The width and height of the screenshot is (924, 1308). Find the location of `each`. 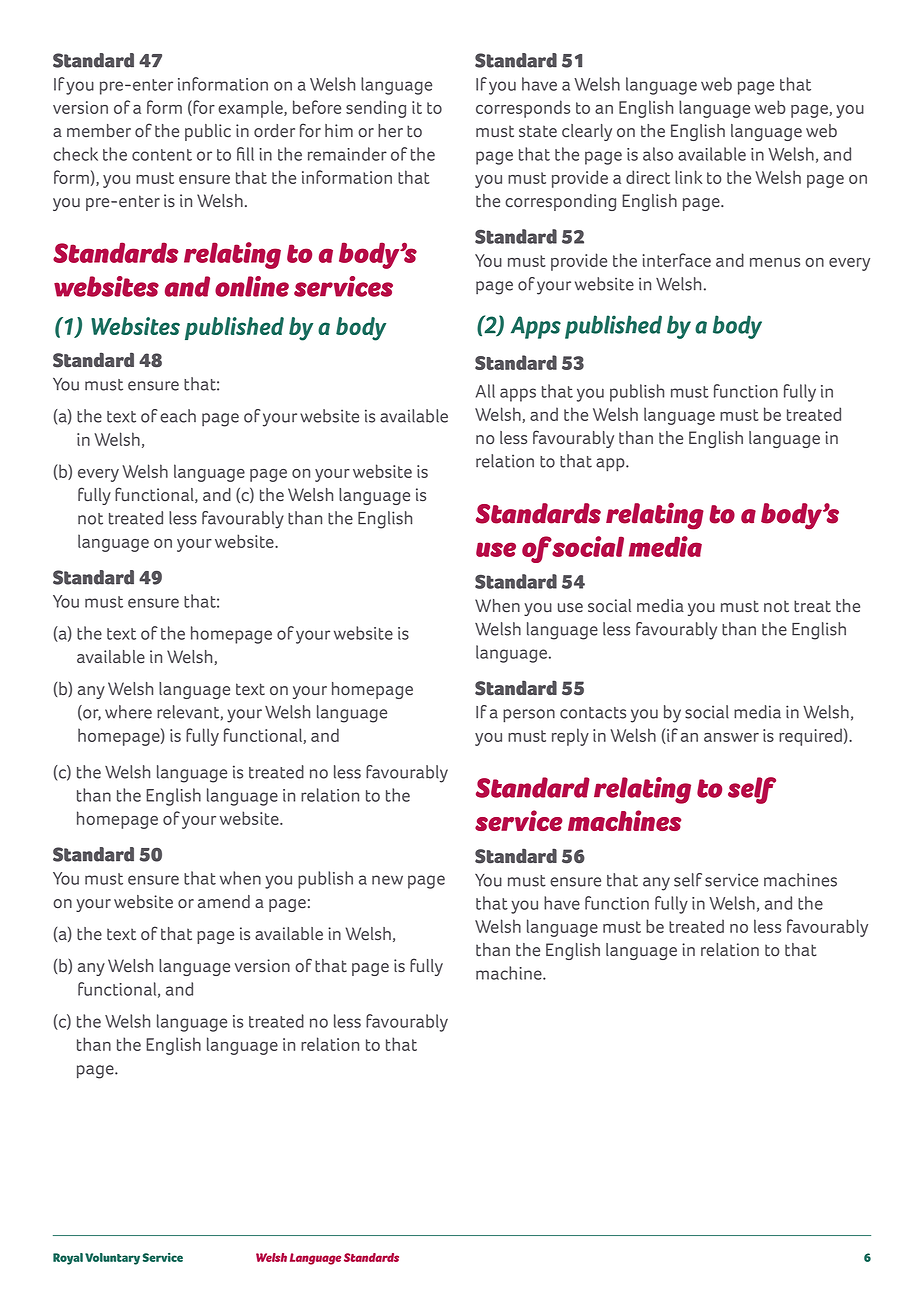

each is located at coordinates (178, 416).
